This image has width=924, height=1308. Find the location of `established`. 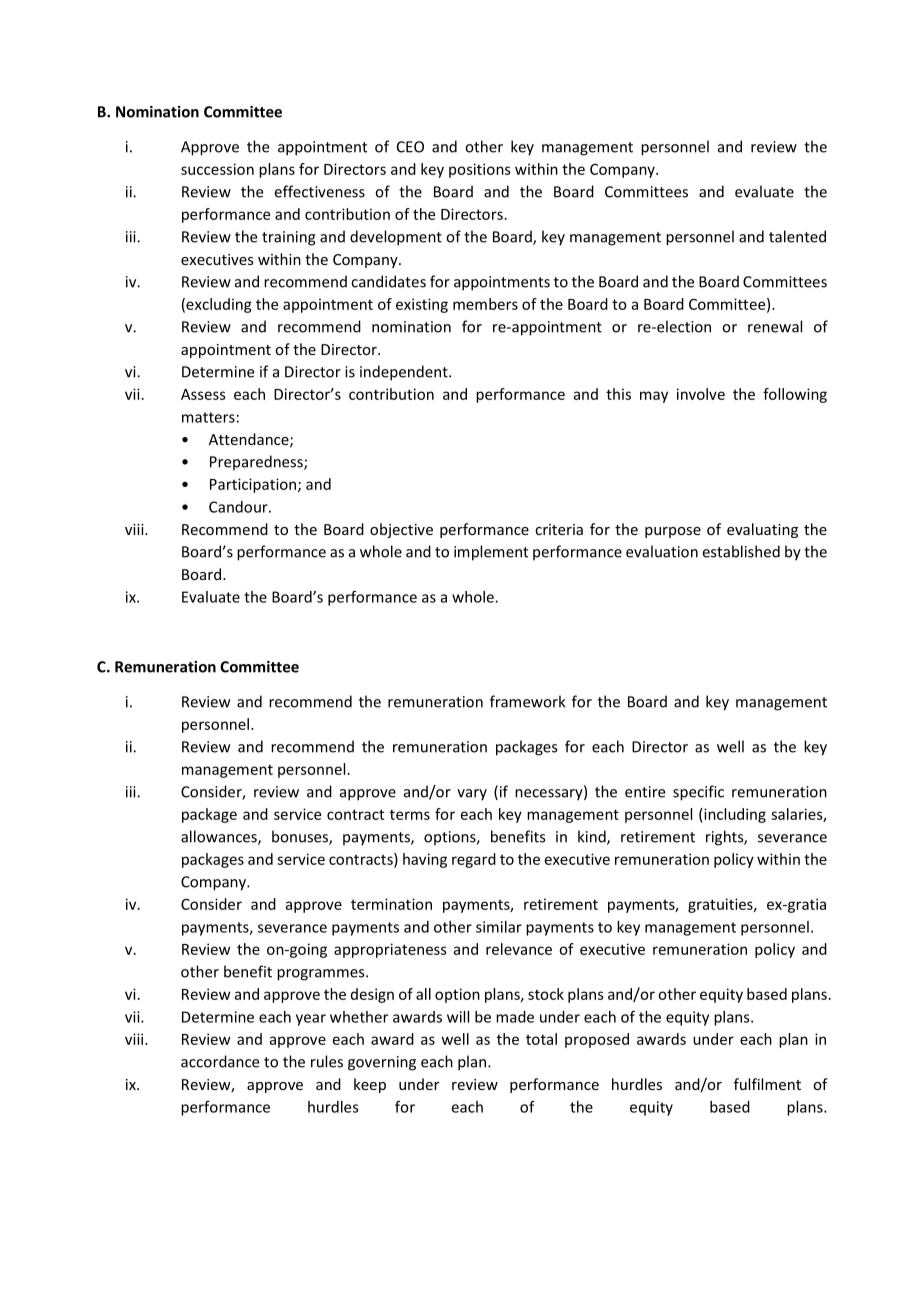

established is located at coordinates (741, 551).
